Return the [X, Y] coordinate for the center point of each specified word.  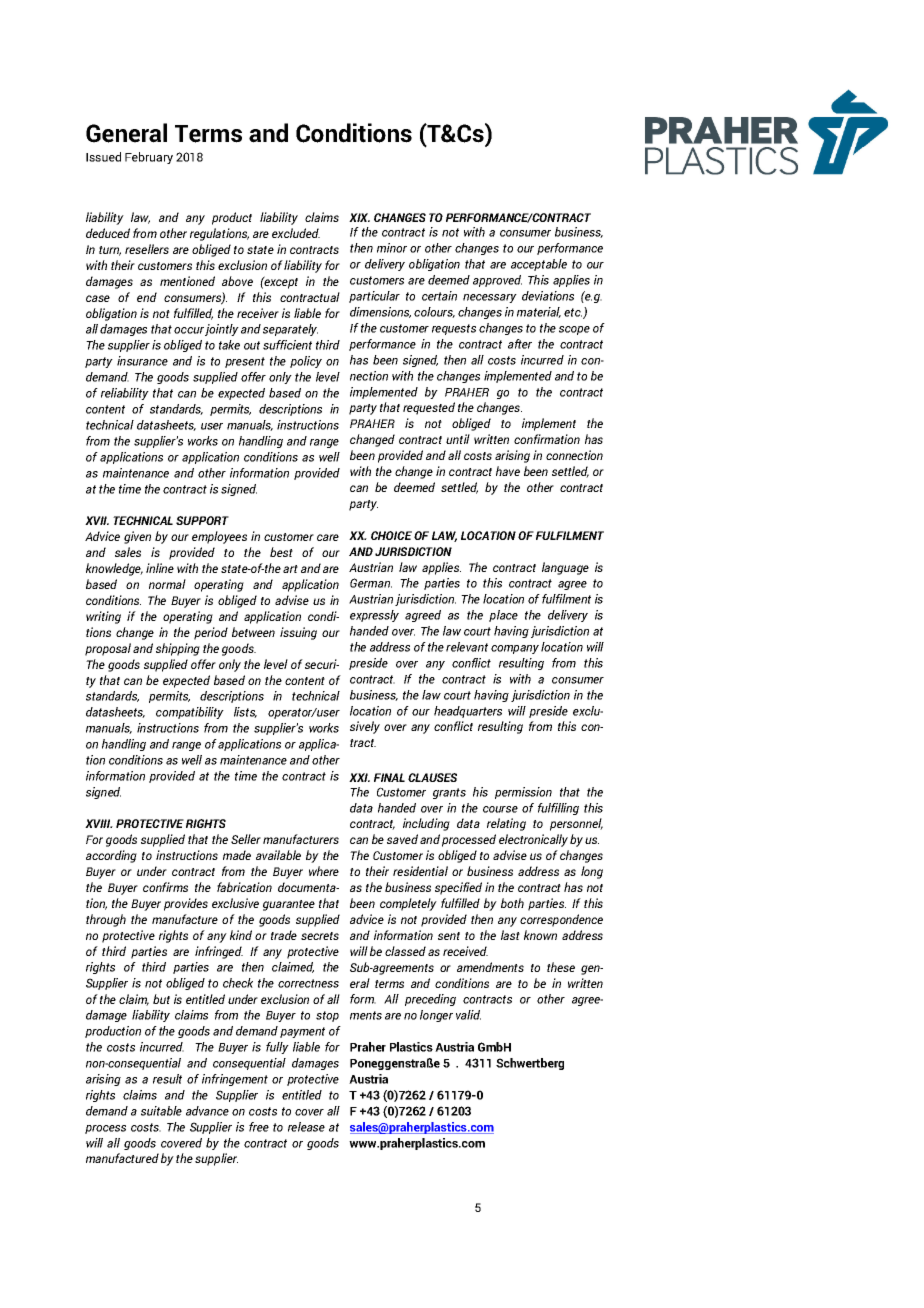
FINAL [389, 777]
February [149, 158]
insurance [142, 361]
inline [160, 568]
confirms [165, 887]
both [512, 903]
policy [306, 362]
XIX [359, 217]
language [565, 568]
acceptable [539, 265]
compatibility [190, 713]
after [520, 344]
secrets [320, 936]
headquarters [468, 712]
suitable [161, 1111]
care [328, 537]
